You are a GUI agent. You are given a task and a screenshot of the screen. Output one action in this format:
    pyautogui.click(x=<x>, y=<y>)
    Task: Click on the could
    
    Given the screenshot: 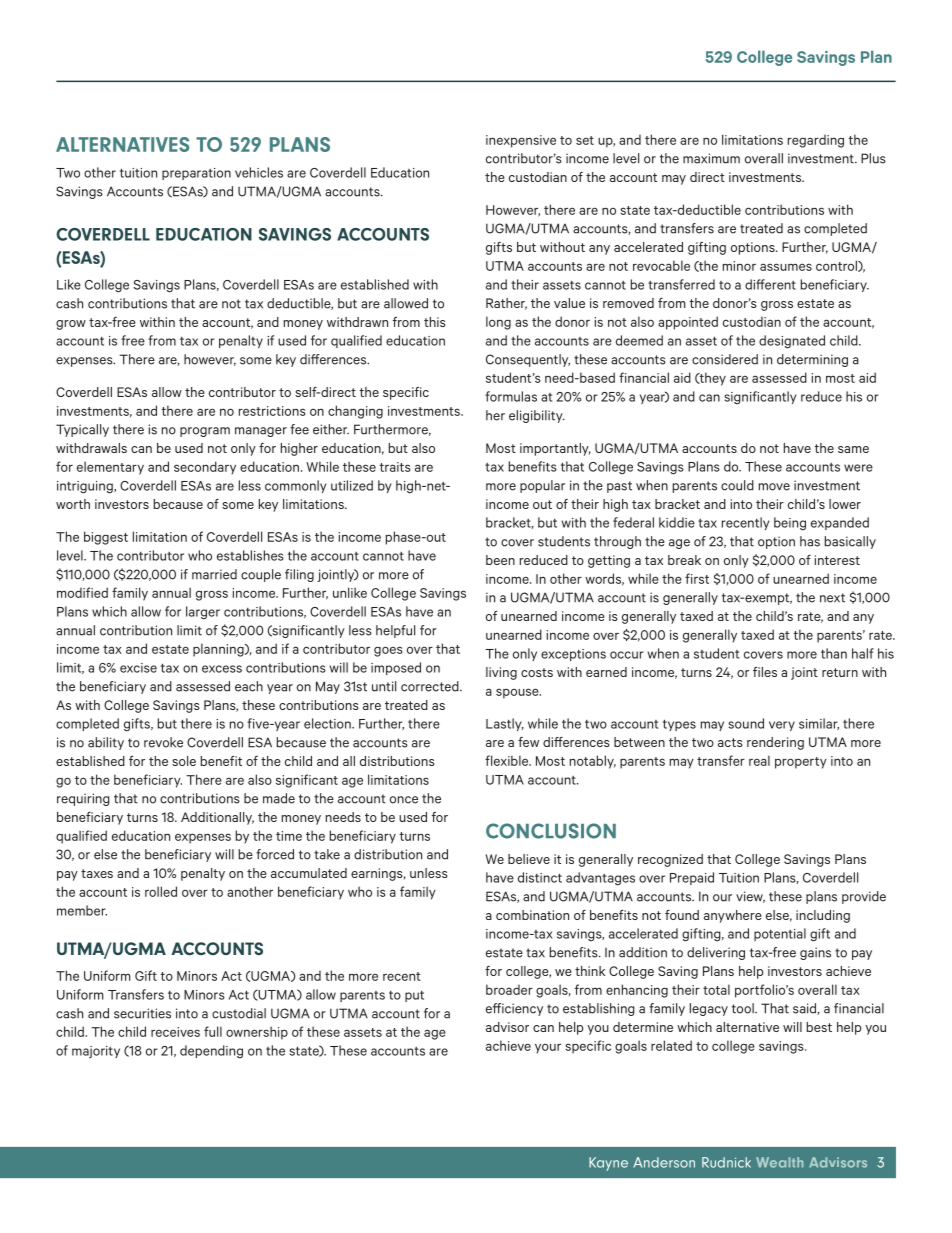 What is the action you would take?
    pyautogui.click(x=737, y=485)
